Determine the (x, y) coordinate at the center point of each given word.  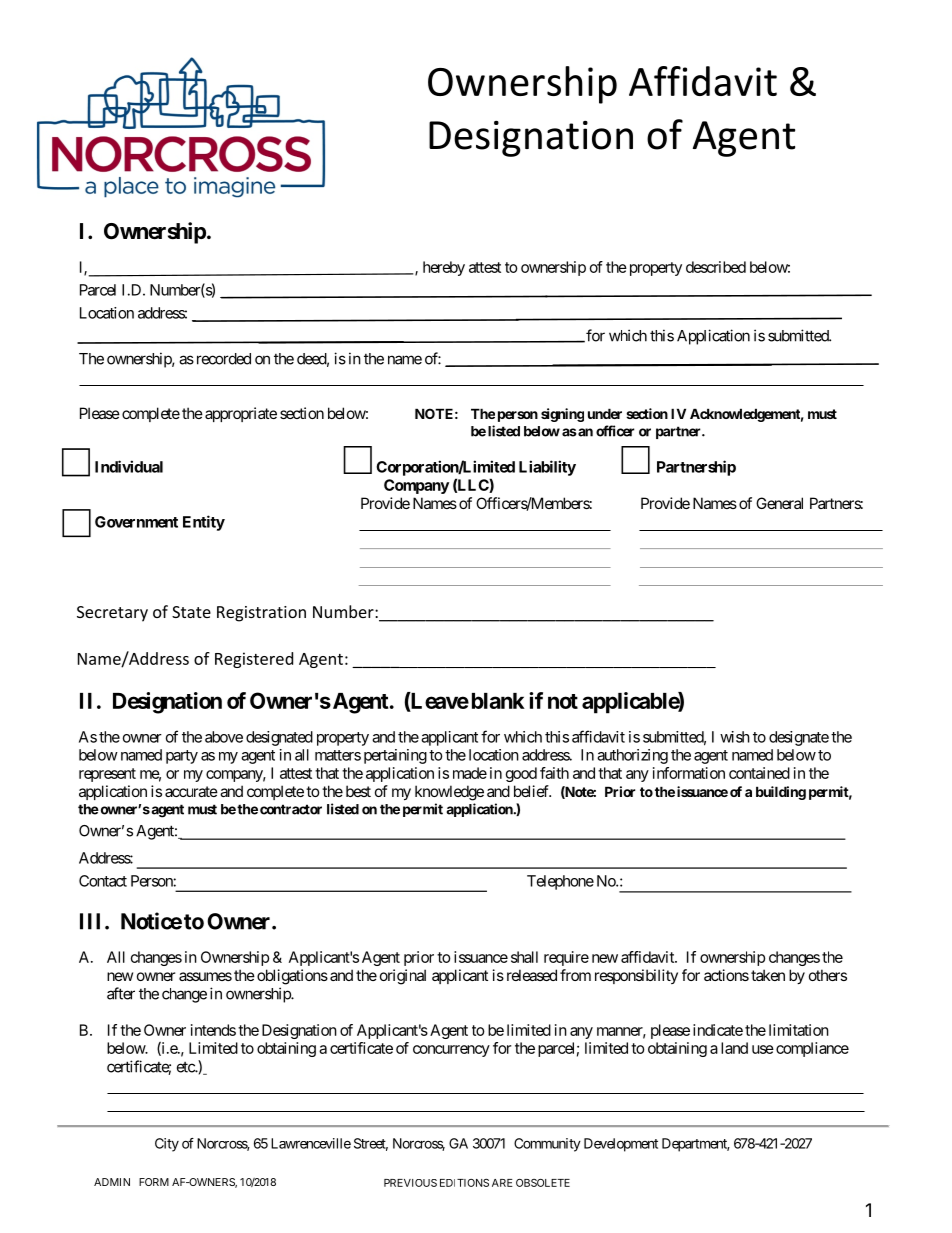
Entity (204, 523)
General (779, 503)
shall (524, 957)
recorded (222, 359)
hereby (444, 268)
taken (768, 975)
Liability (547, 468)
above (224, 737)
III (93, 921)
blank (498, 701)
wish (735, 737)
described (716, 267)
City (167, 1145)
